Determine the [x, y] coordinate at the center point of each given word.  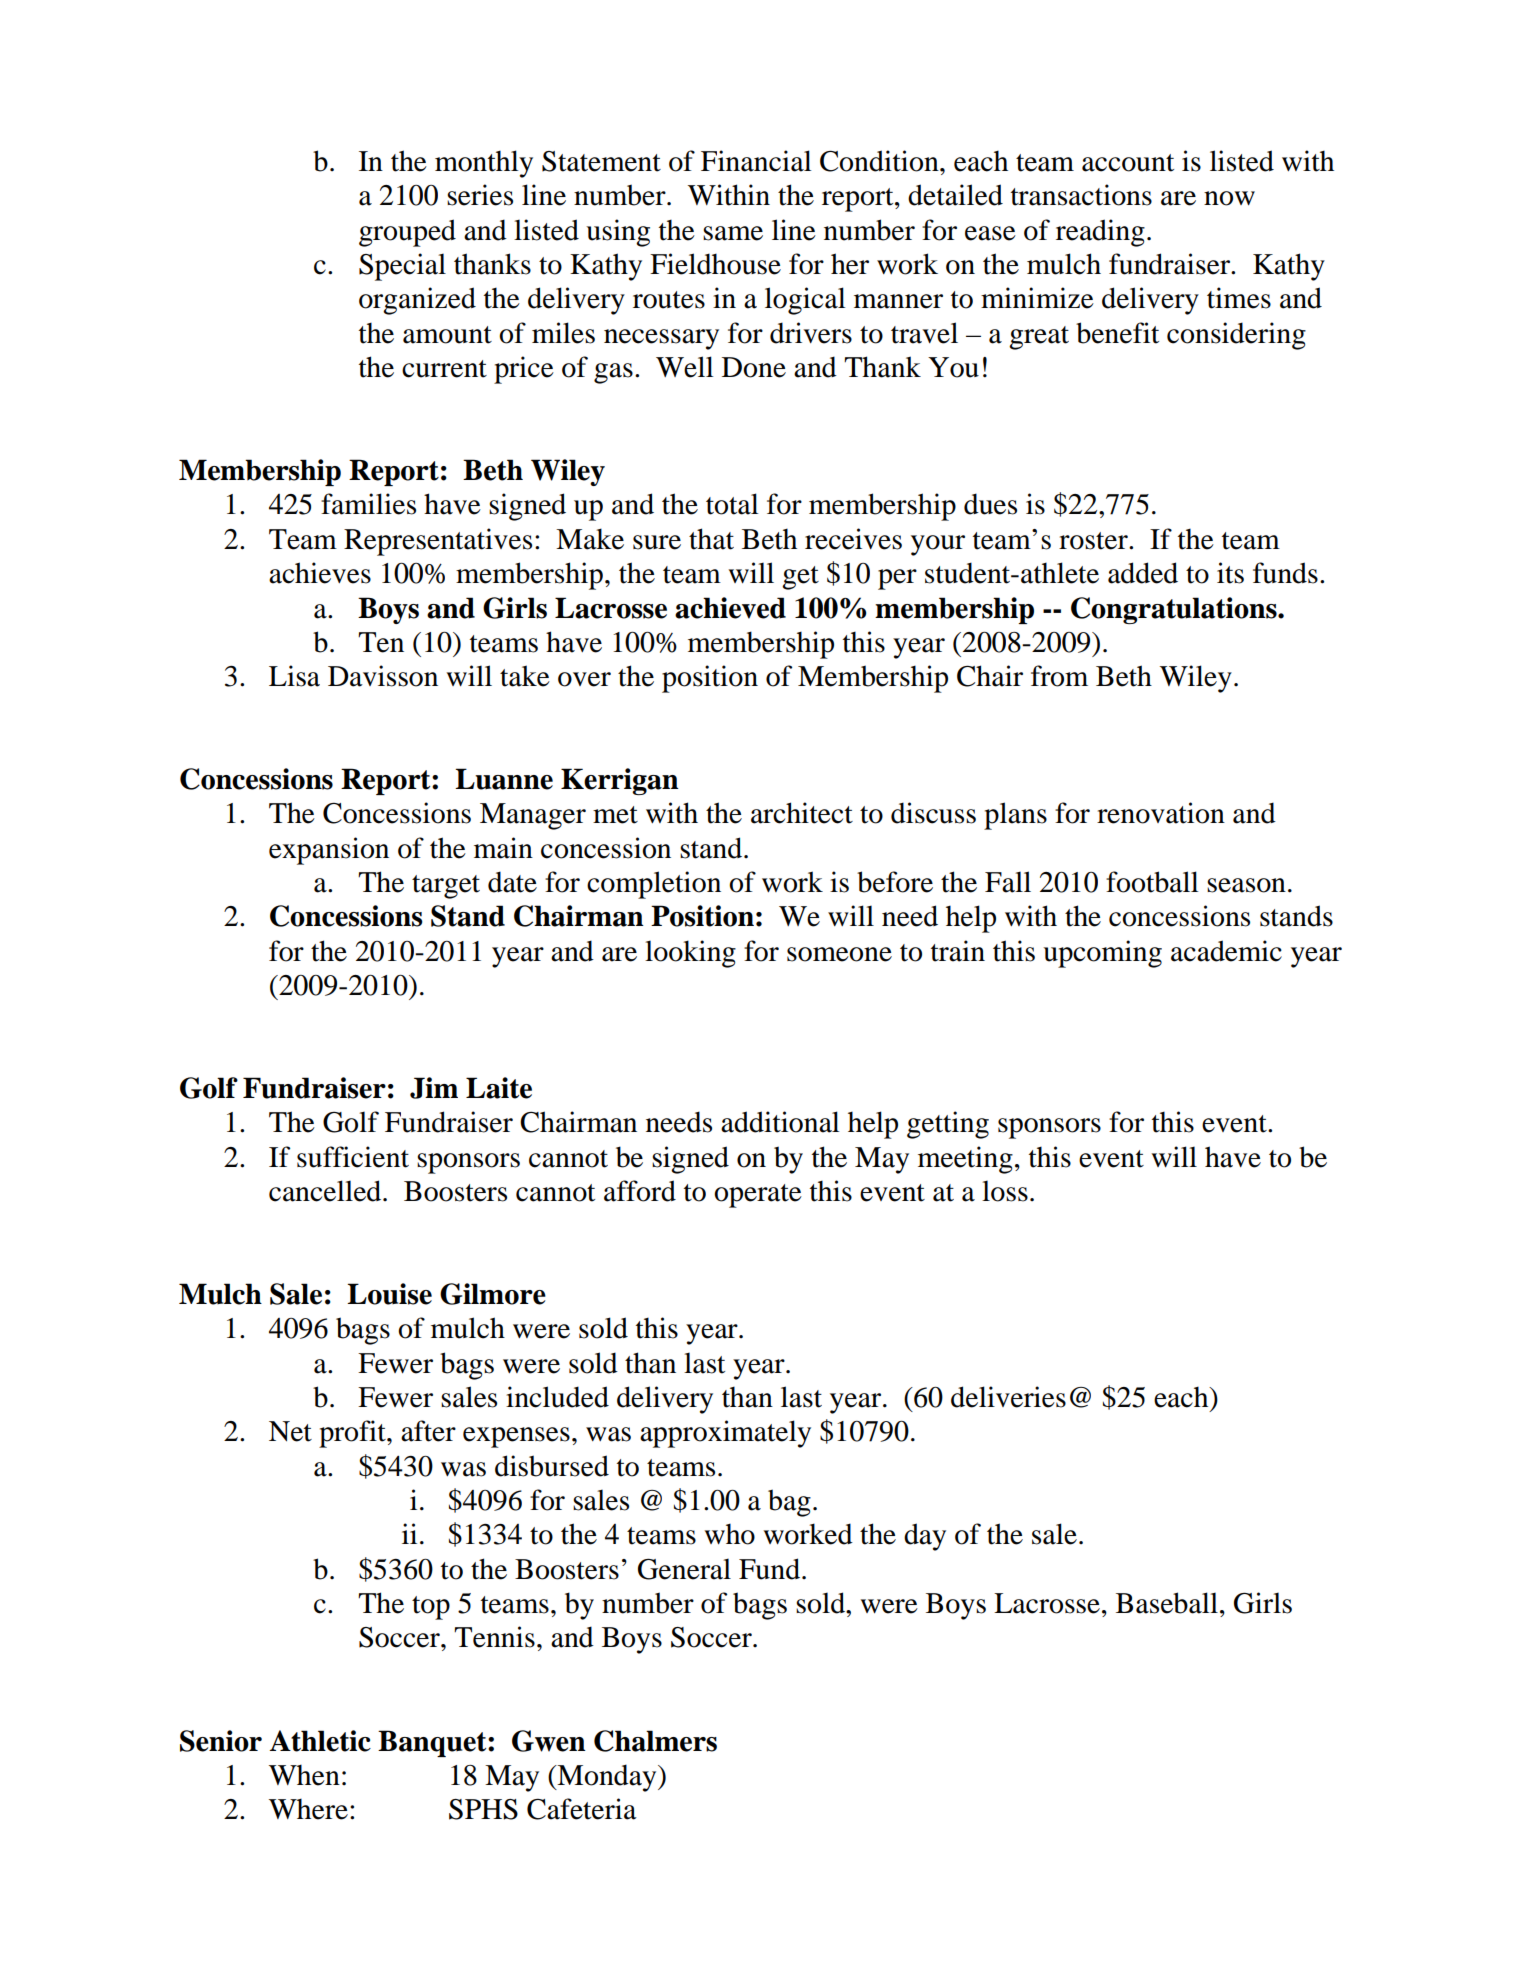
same [733, 233]
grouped [407, 233]
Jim [434, 1088]
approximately [725, 1434]
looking [690, 954]
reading [1100, 233]
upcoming [1102, 954]
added [1143, 573]
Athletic [320, 1741]
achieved [730, 608]
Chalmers [655, 1741]
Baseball [1167, 1603]
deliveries [1008, 1397]
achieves [320, 573]
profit [353, 1434]
